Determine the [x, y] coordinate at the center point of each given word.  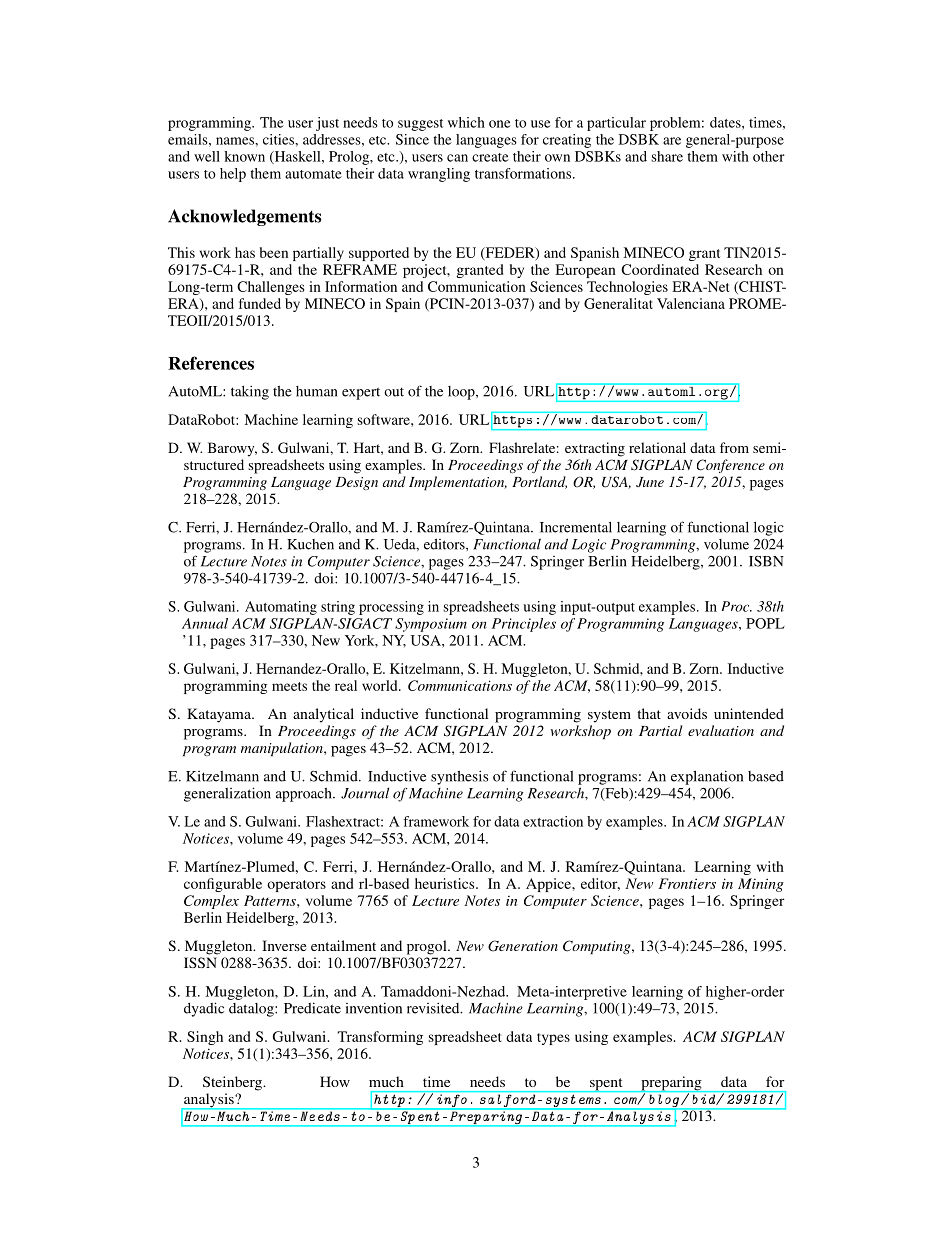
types [553, 1039]
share [667, 156]
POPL [765, 623]
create [490, 157]
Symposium [431, 625]
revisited [434, 1008]
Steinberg [233, 1083]
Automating [281, 608]
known [244, 156]
